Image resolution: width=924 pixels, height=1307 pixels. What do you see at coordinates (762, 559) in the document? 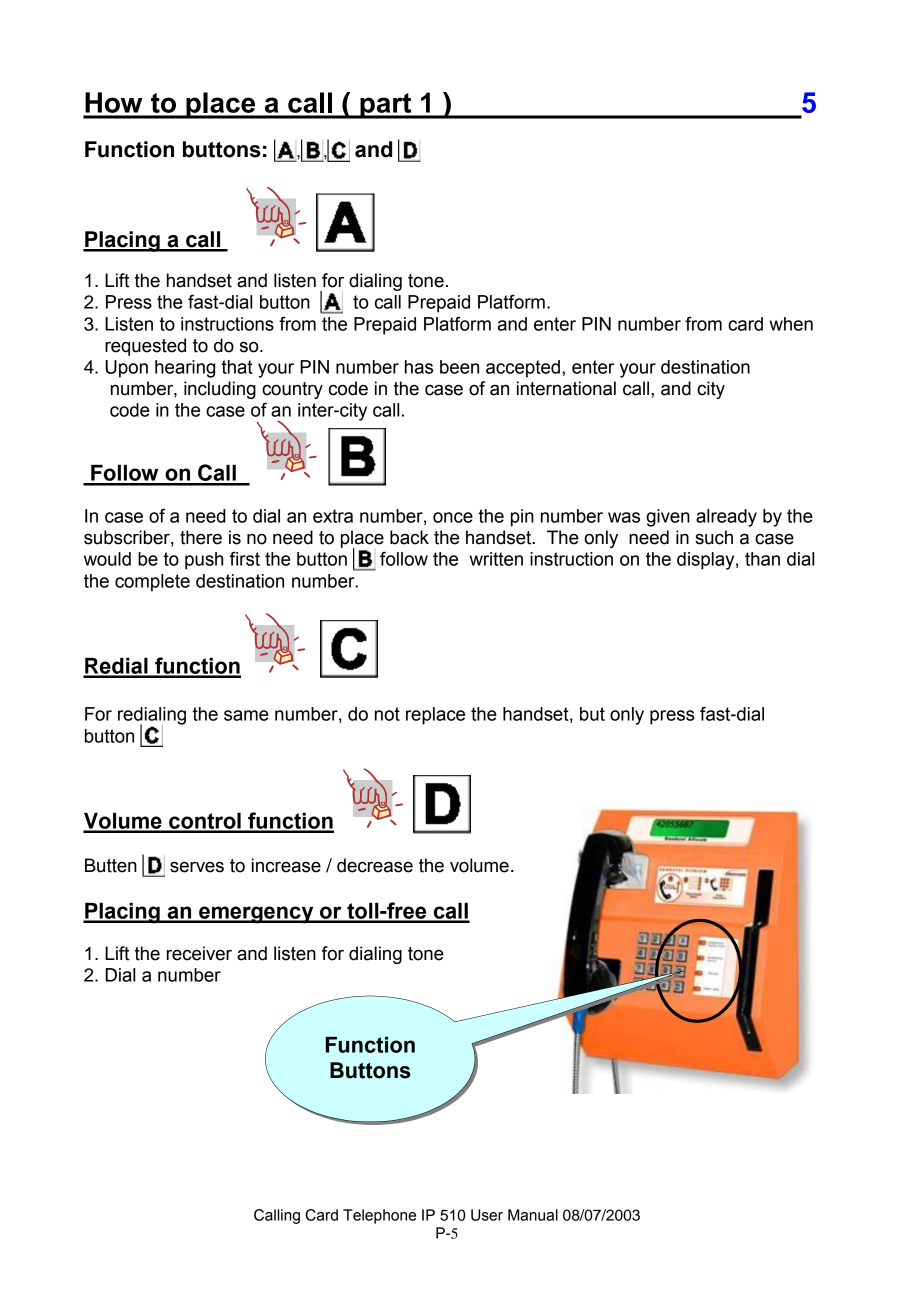
I see `than` at bounding box center [762, 559].
